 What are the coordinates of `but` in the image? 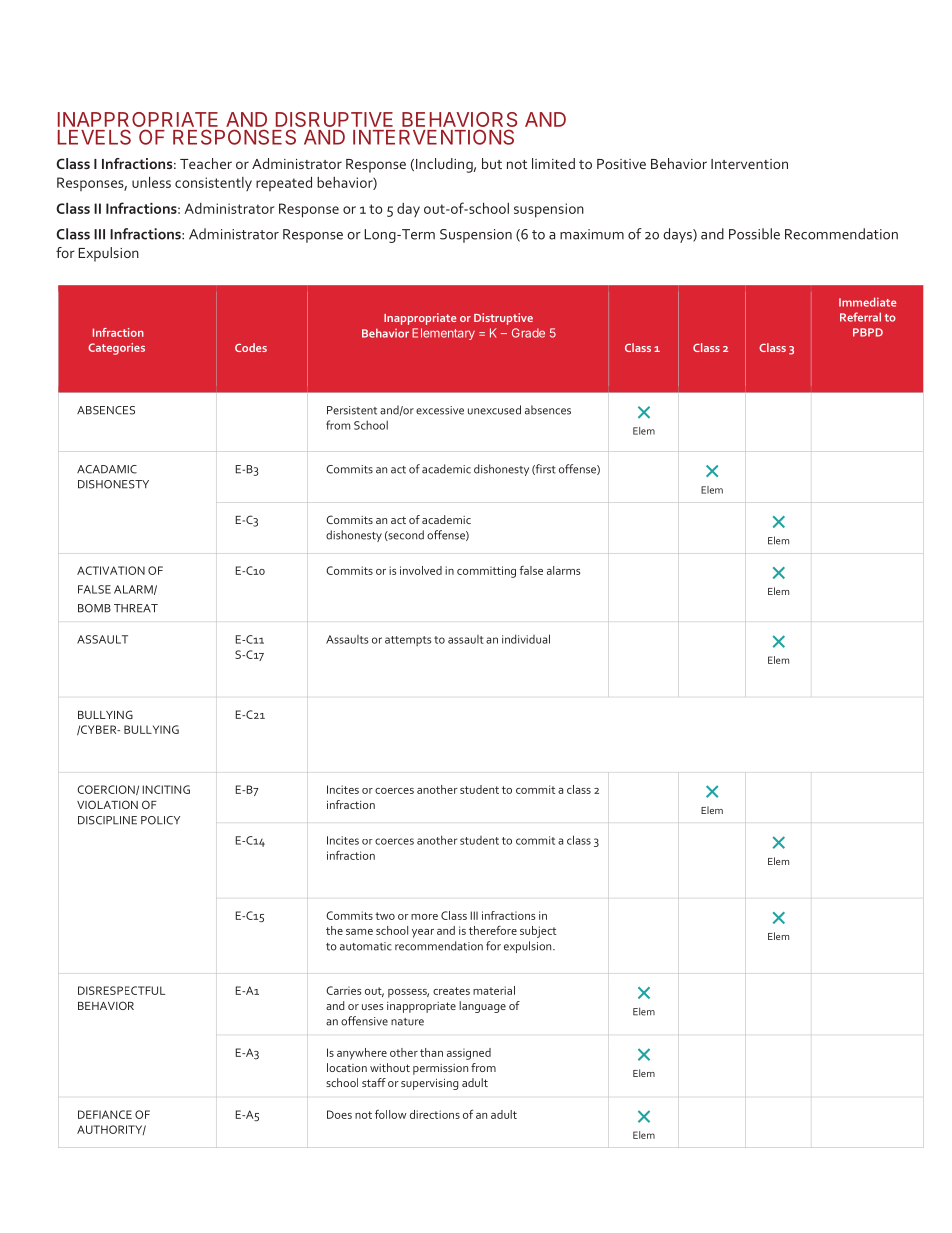 It's located at (492, 163).
